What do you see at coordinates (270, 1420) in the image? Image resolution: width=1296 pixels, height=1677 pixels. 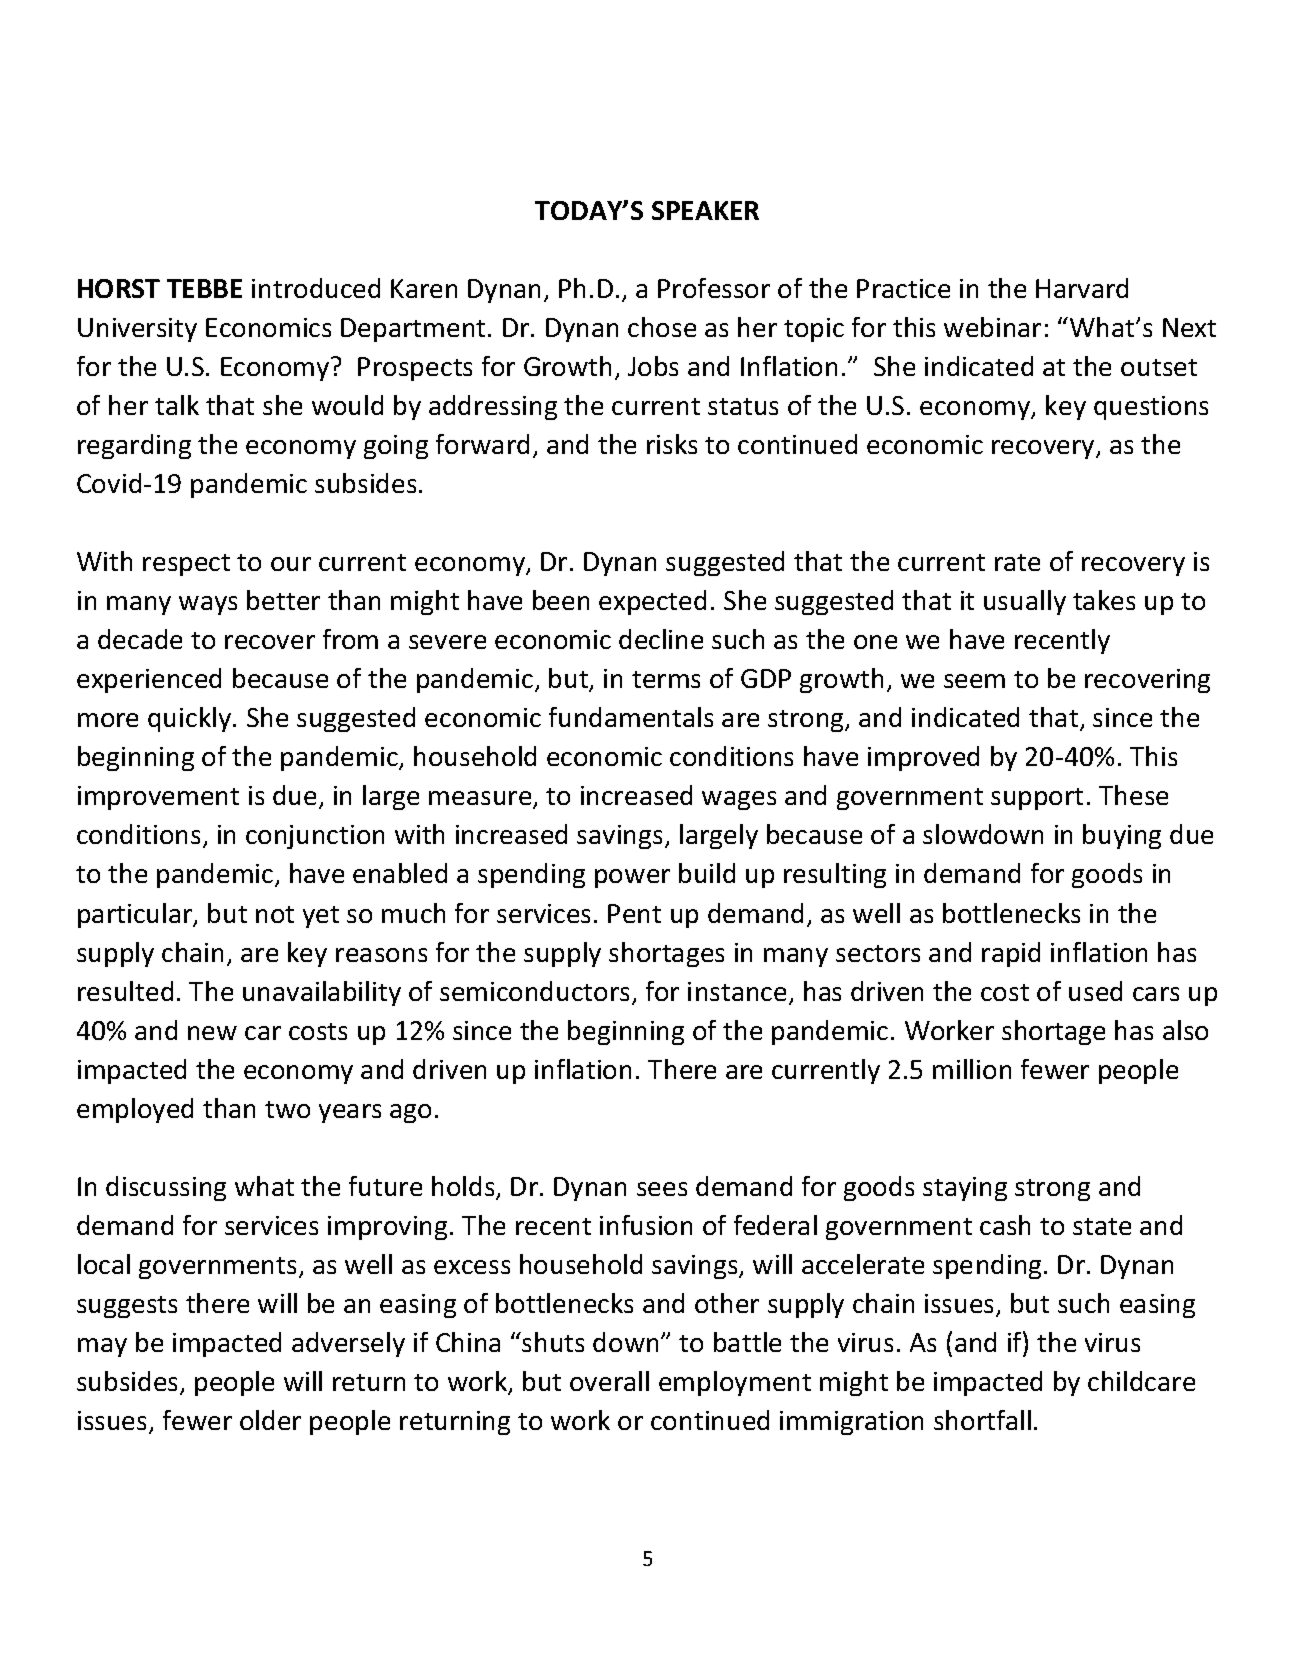 I see `older` at bounding box center [270, 1420].
